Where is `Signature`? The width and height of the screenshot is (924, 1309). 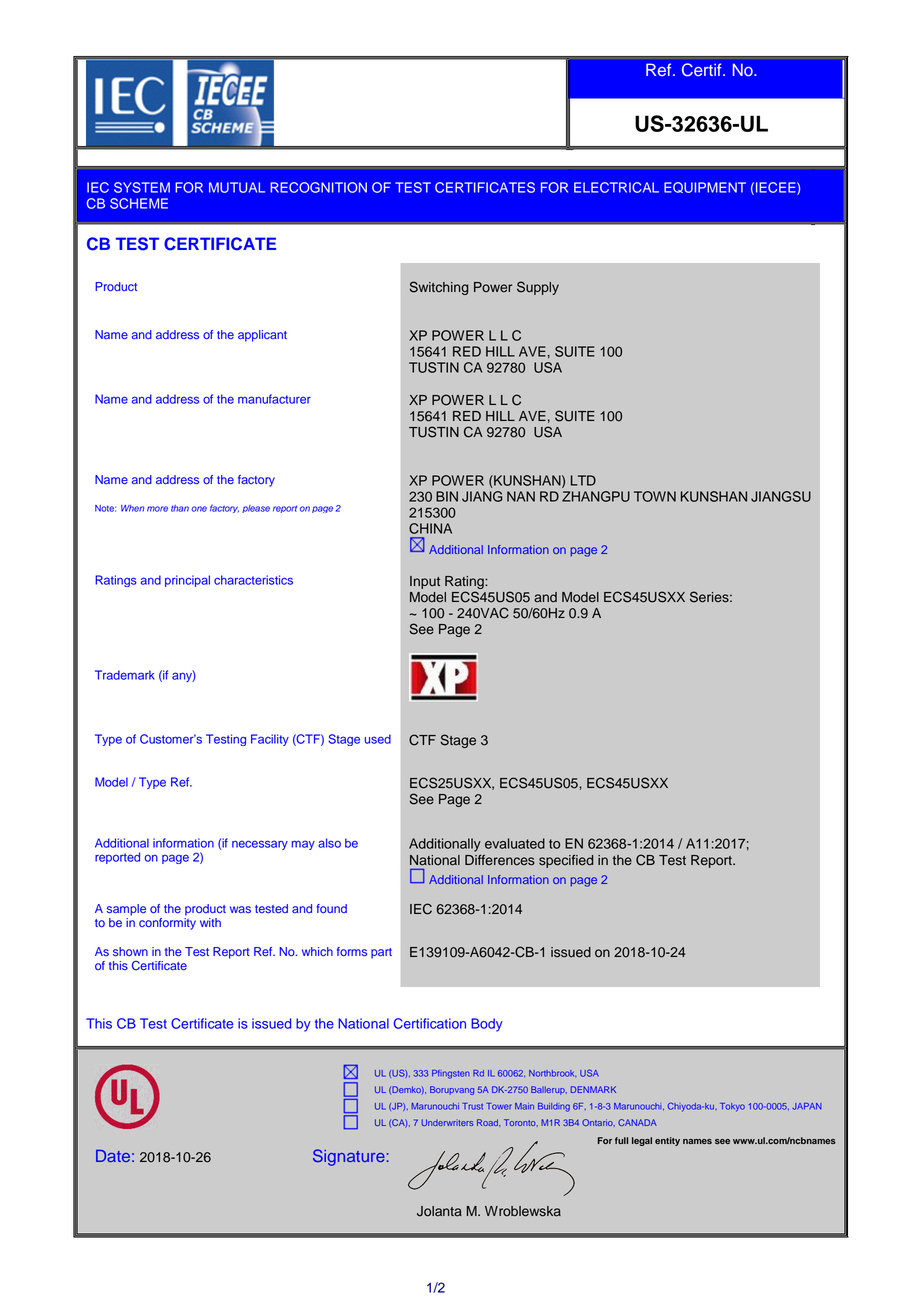 Signature is located at coordinates (349, 1157).
